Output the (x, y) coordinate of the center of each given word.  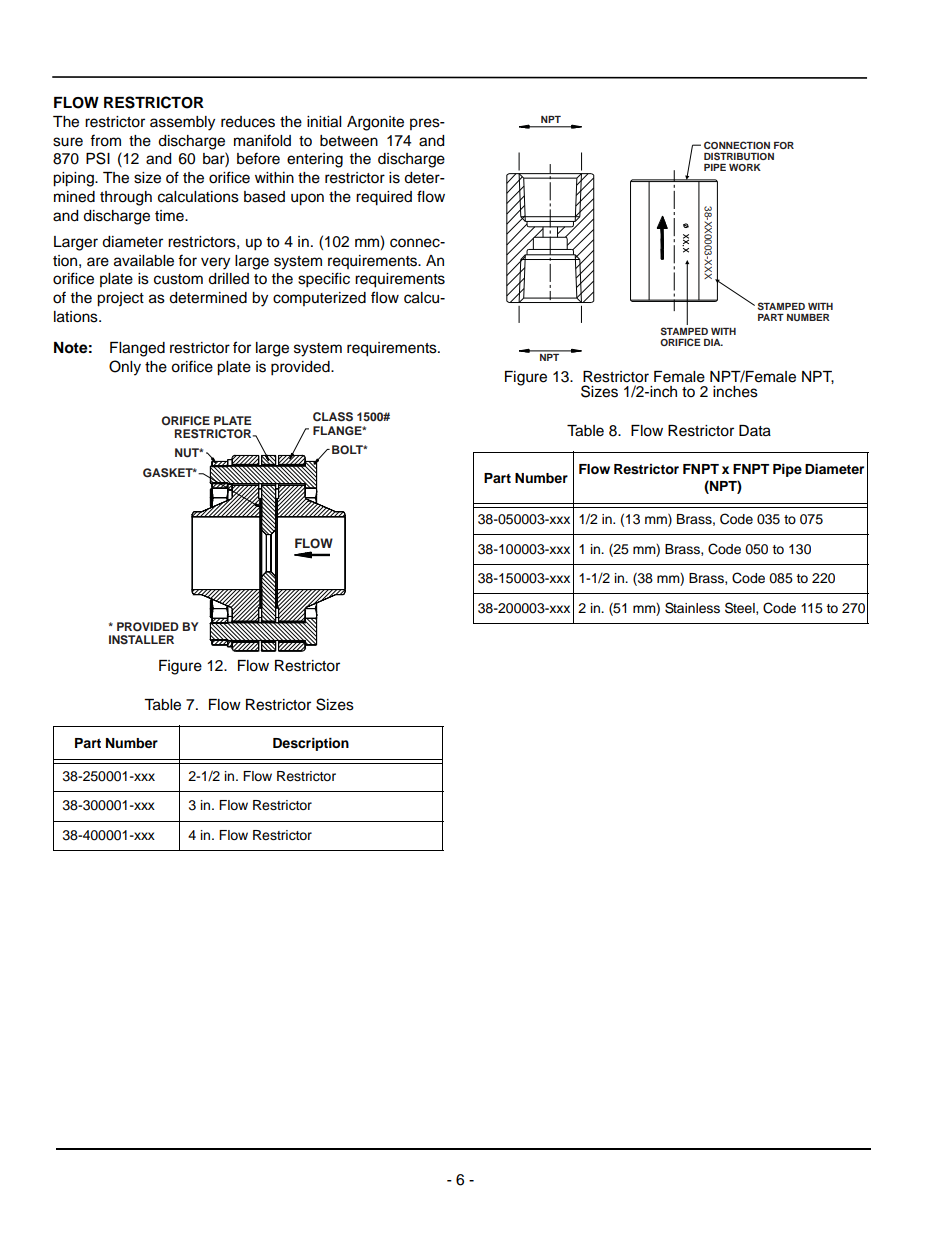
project (120, 299)
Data (755, 431)
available (144, 261)
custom (178, 279)
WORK (745, 167)
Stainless (692, 608)
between (349, 141)
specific (324, 280)
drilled (228, 279)
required (384, 198)
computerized (319, 299)
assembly (182, 123)
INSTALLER (141, 640)
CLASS (333, 417)
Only (125, 368)
